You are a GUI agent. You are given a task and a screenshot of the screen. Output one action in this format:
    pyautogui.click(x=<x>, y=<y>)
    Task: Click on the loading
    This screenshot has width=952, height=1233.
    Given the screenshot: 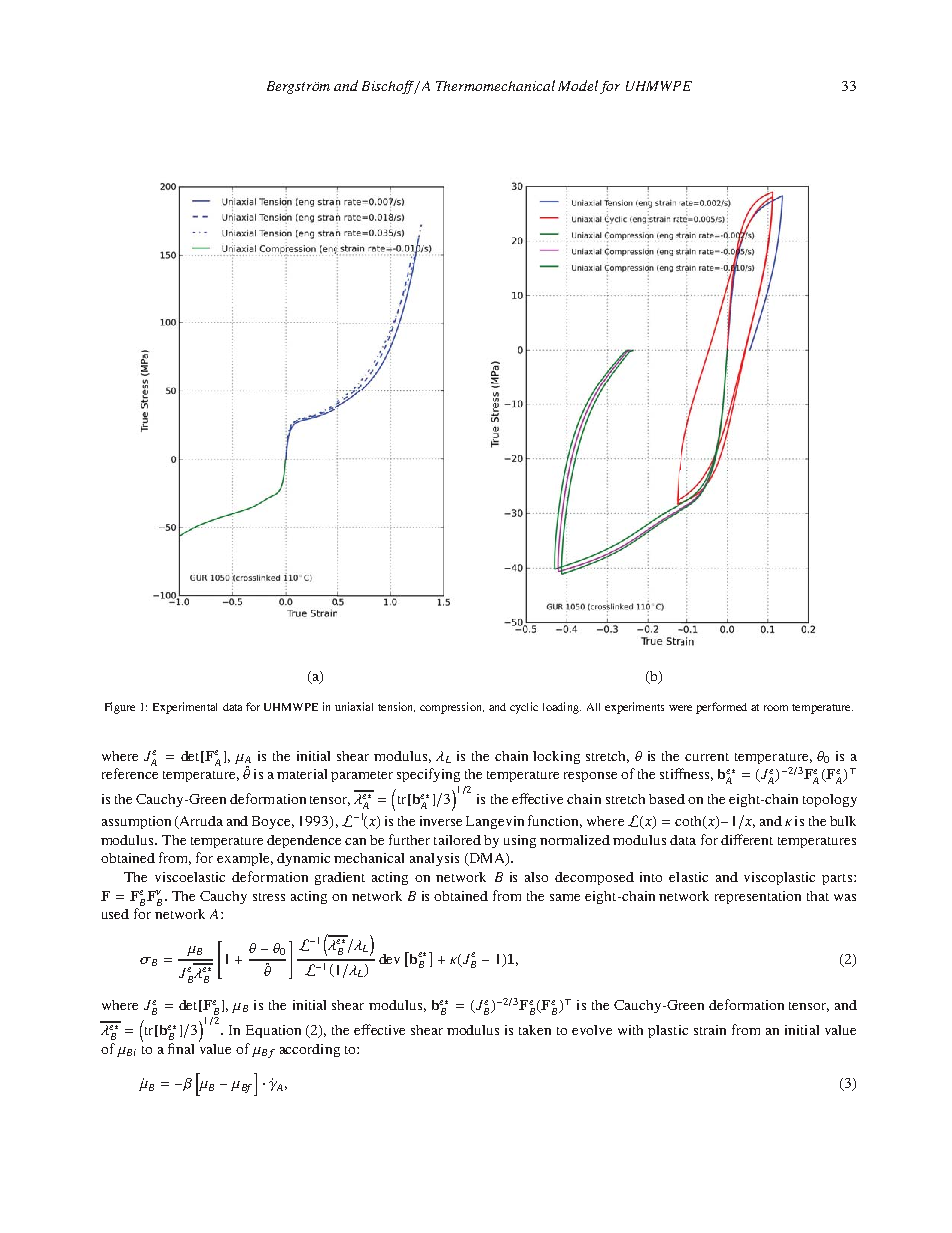 What is the action you would take?
    pyautogui.click(x=562, y=708)
